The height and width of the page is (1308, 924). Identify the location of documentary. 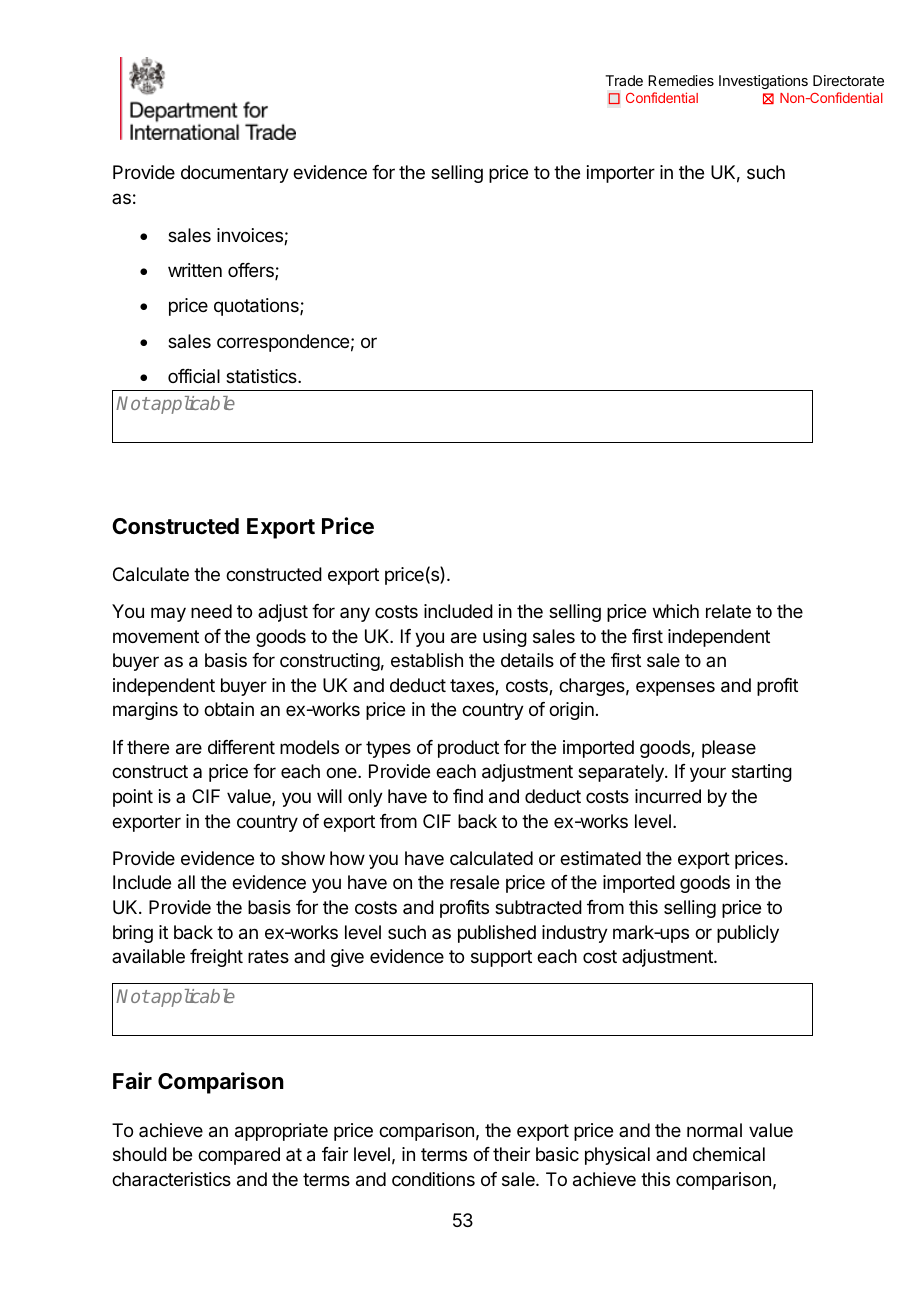
(235, 174).
